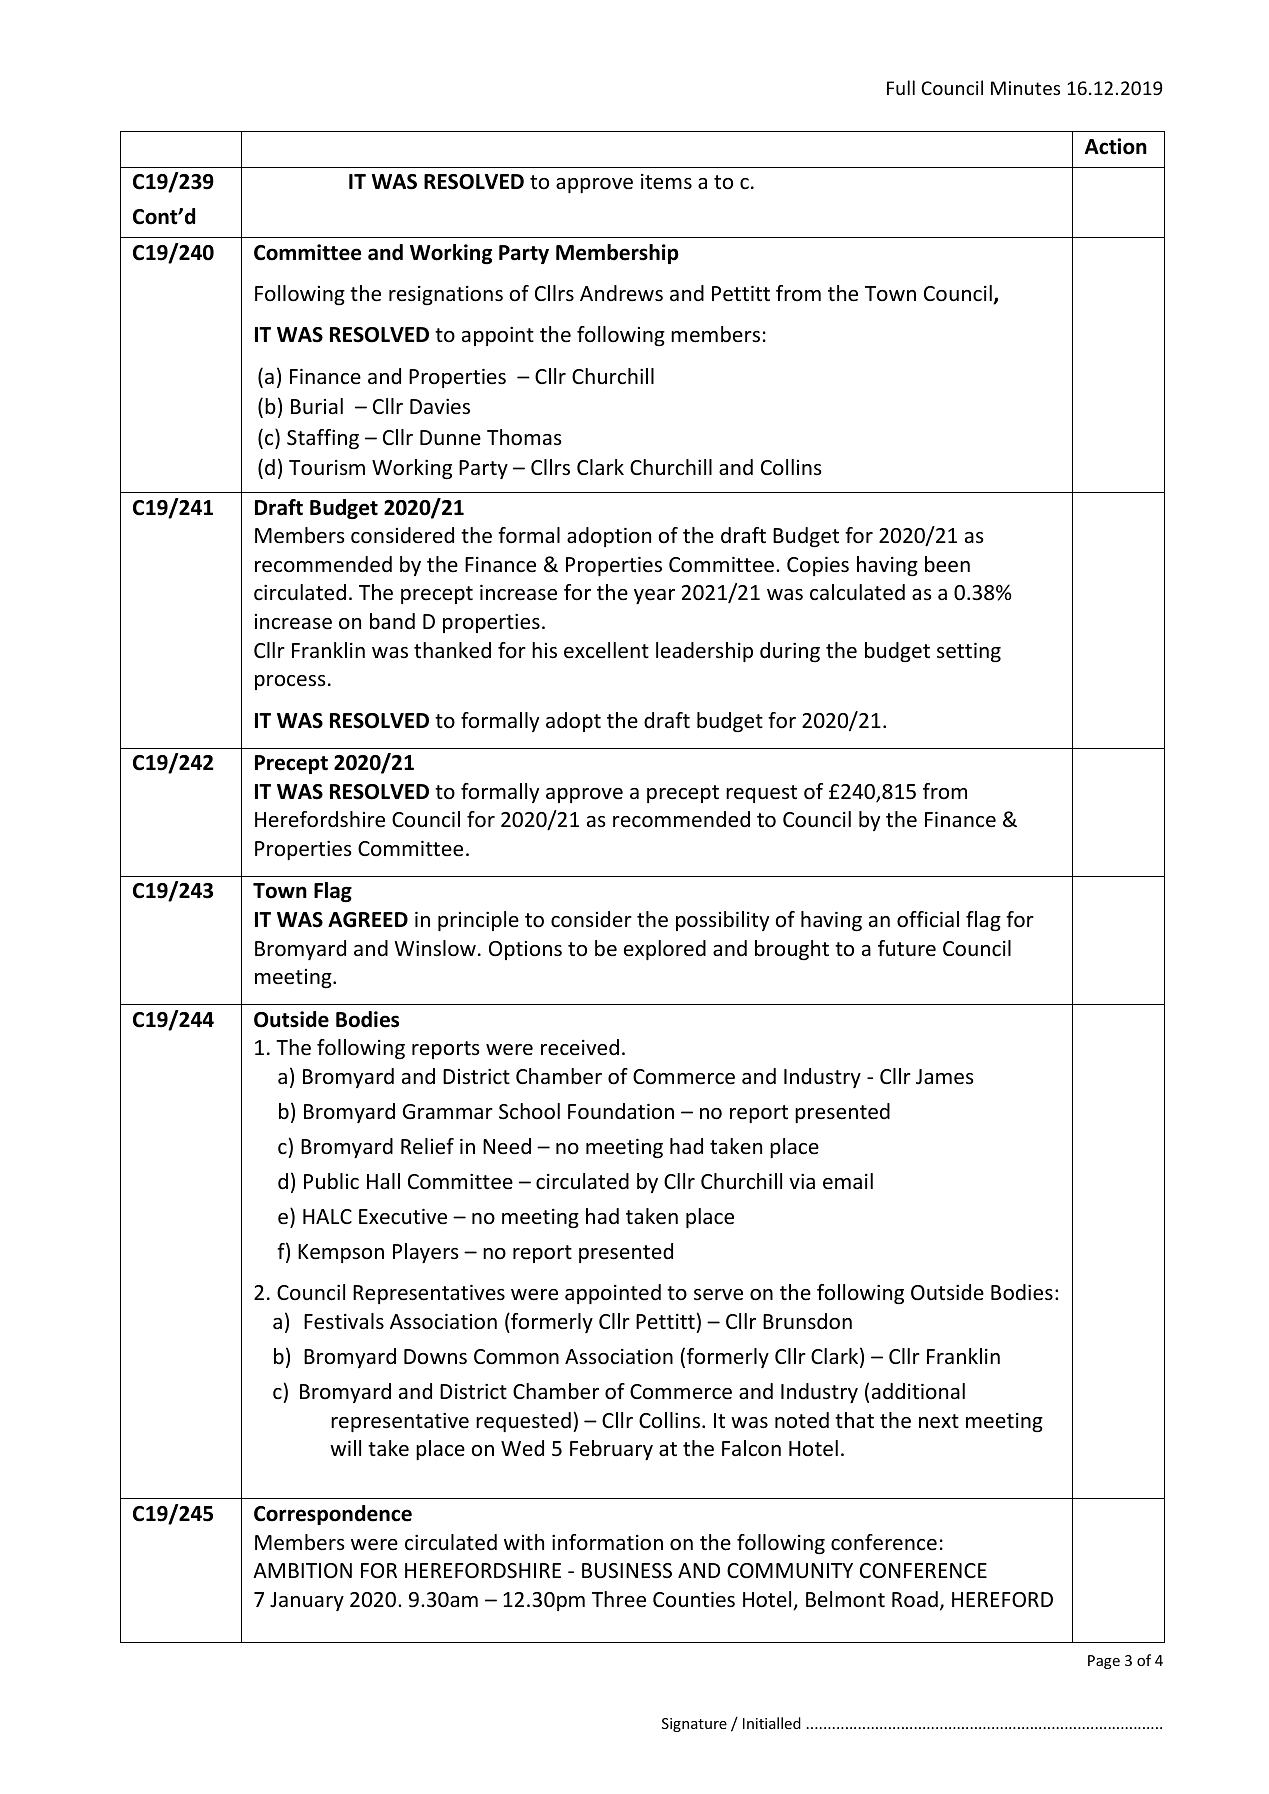 The width and height of the screenshot is (1269, 1794). Describe the element at coordinates (666, 182) in the screenshot. I see `items` at that location.
